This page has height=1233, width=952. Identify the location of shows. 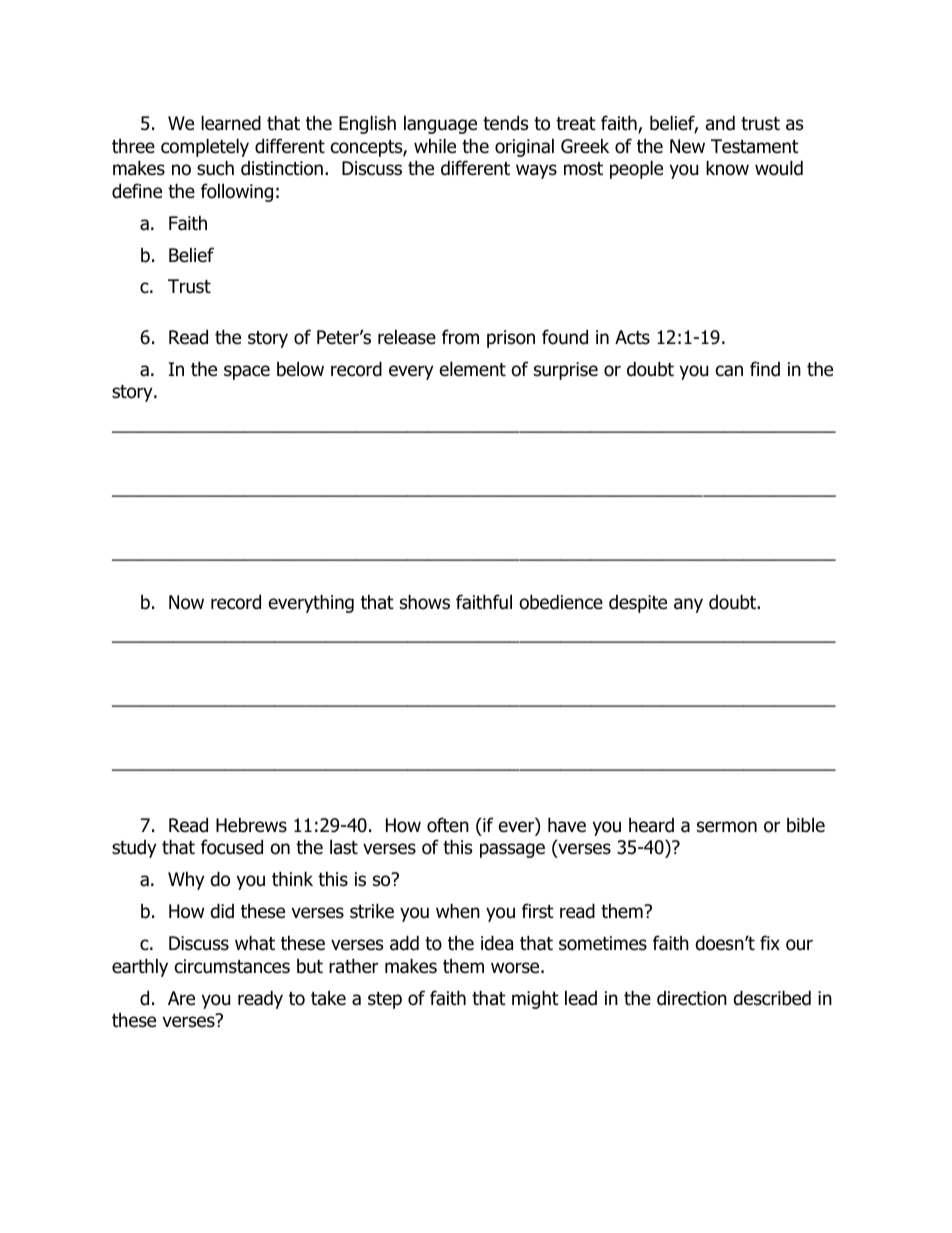
(425, 602).
